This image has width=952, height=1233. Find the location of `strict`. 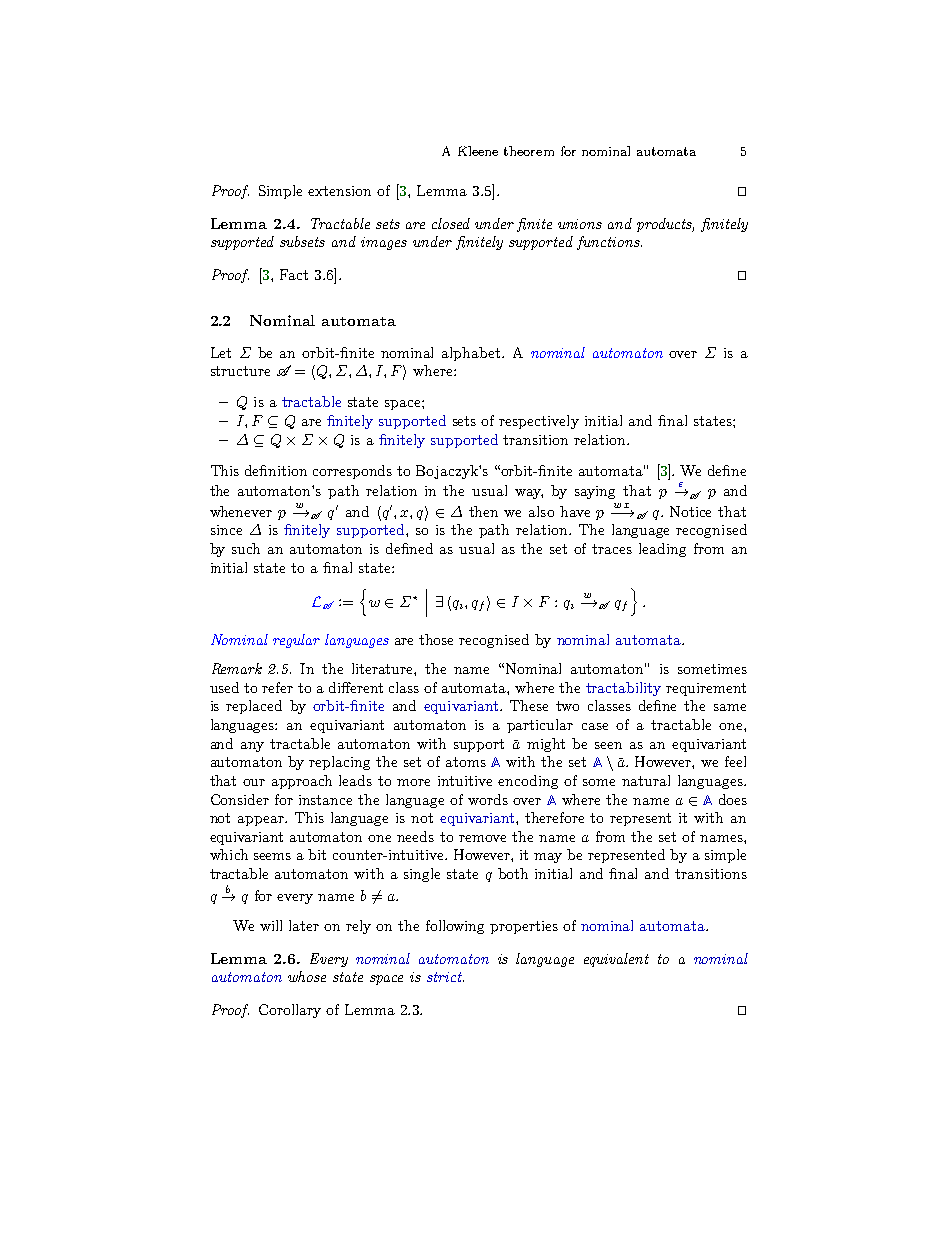

strict is located at coordinates (445, 977).
